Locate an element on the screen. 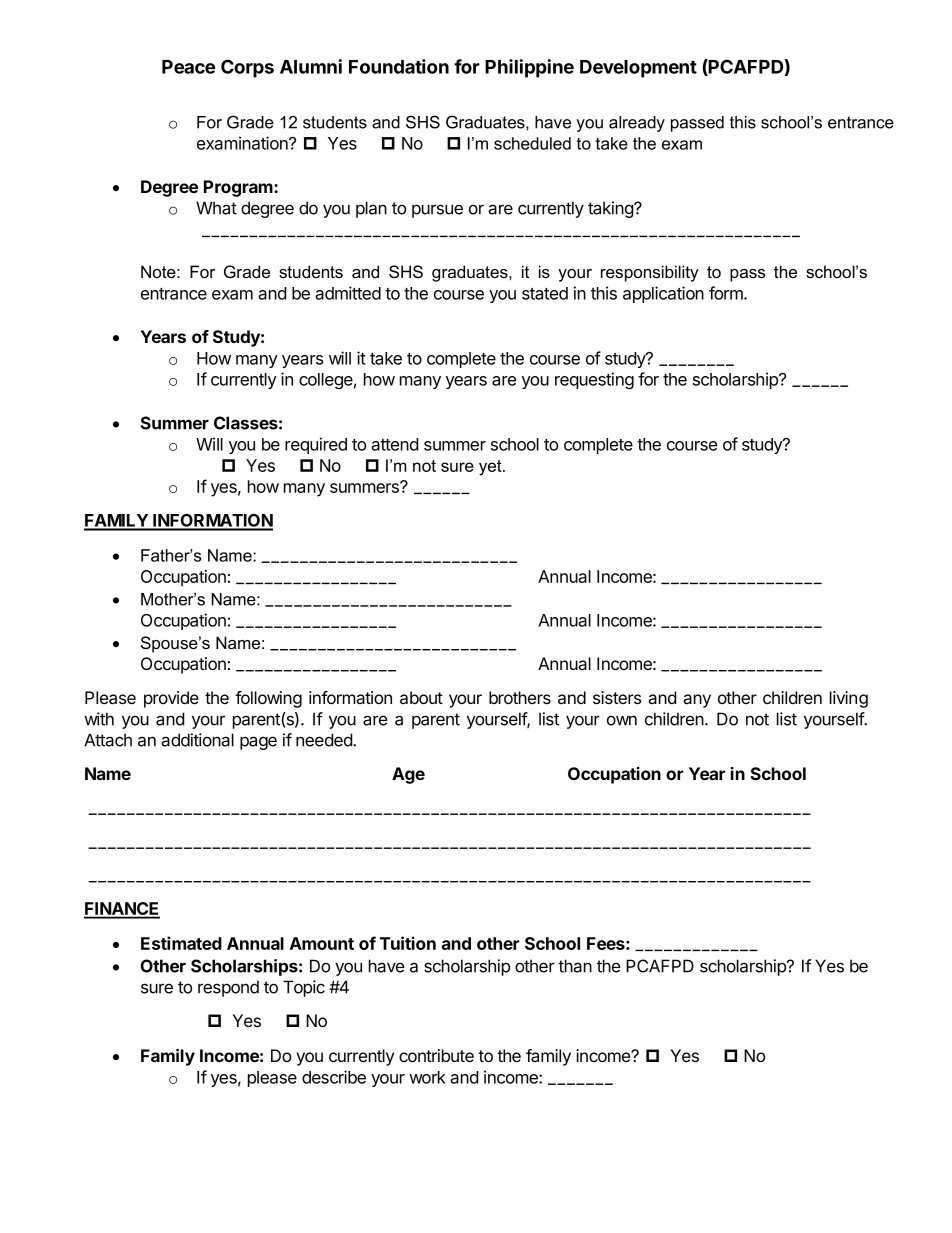 The image size is (952, 1233). living is located at coordinates (849, 699).
